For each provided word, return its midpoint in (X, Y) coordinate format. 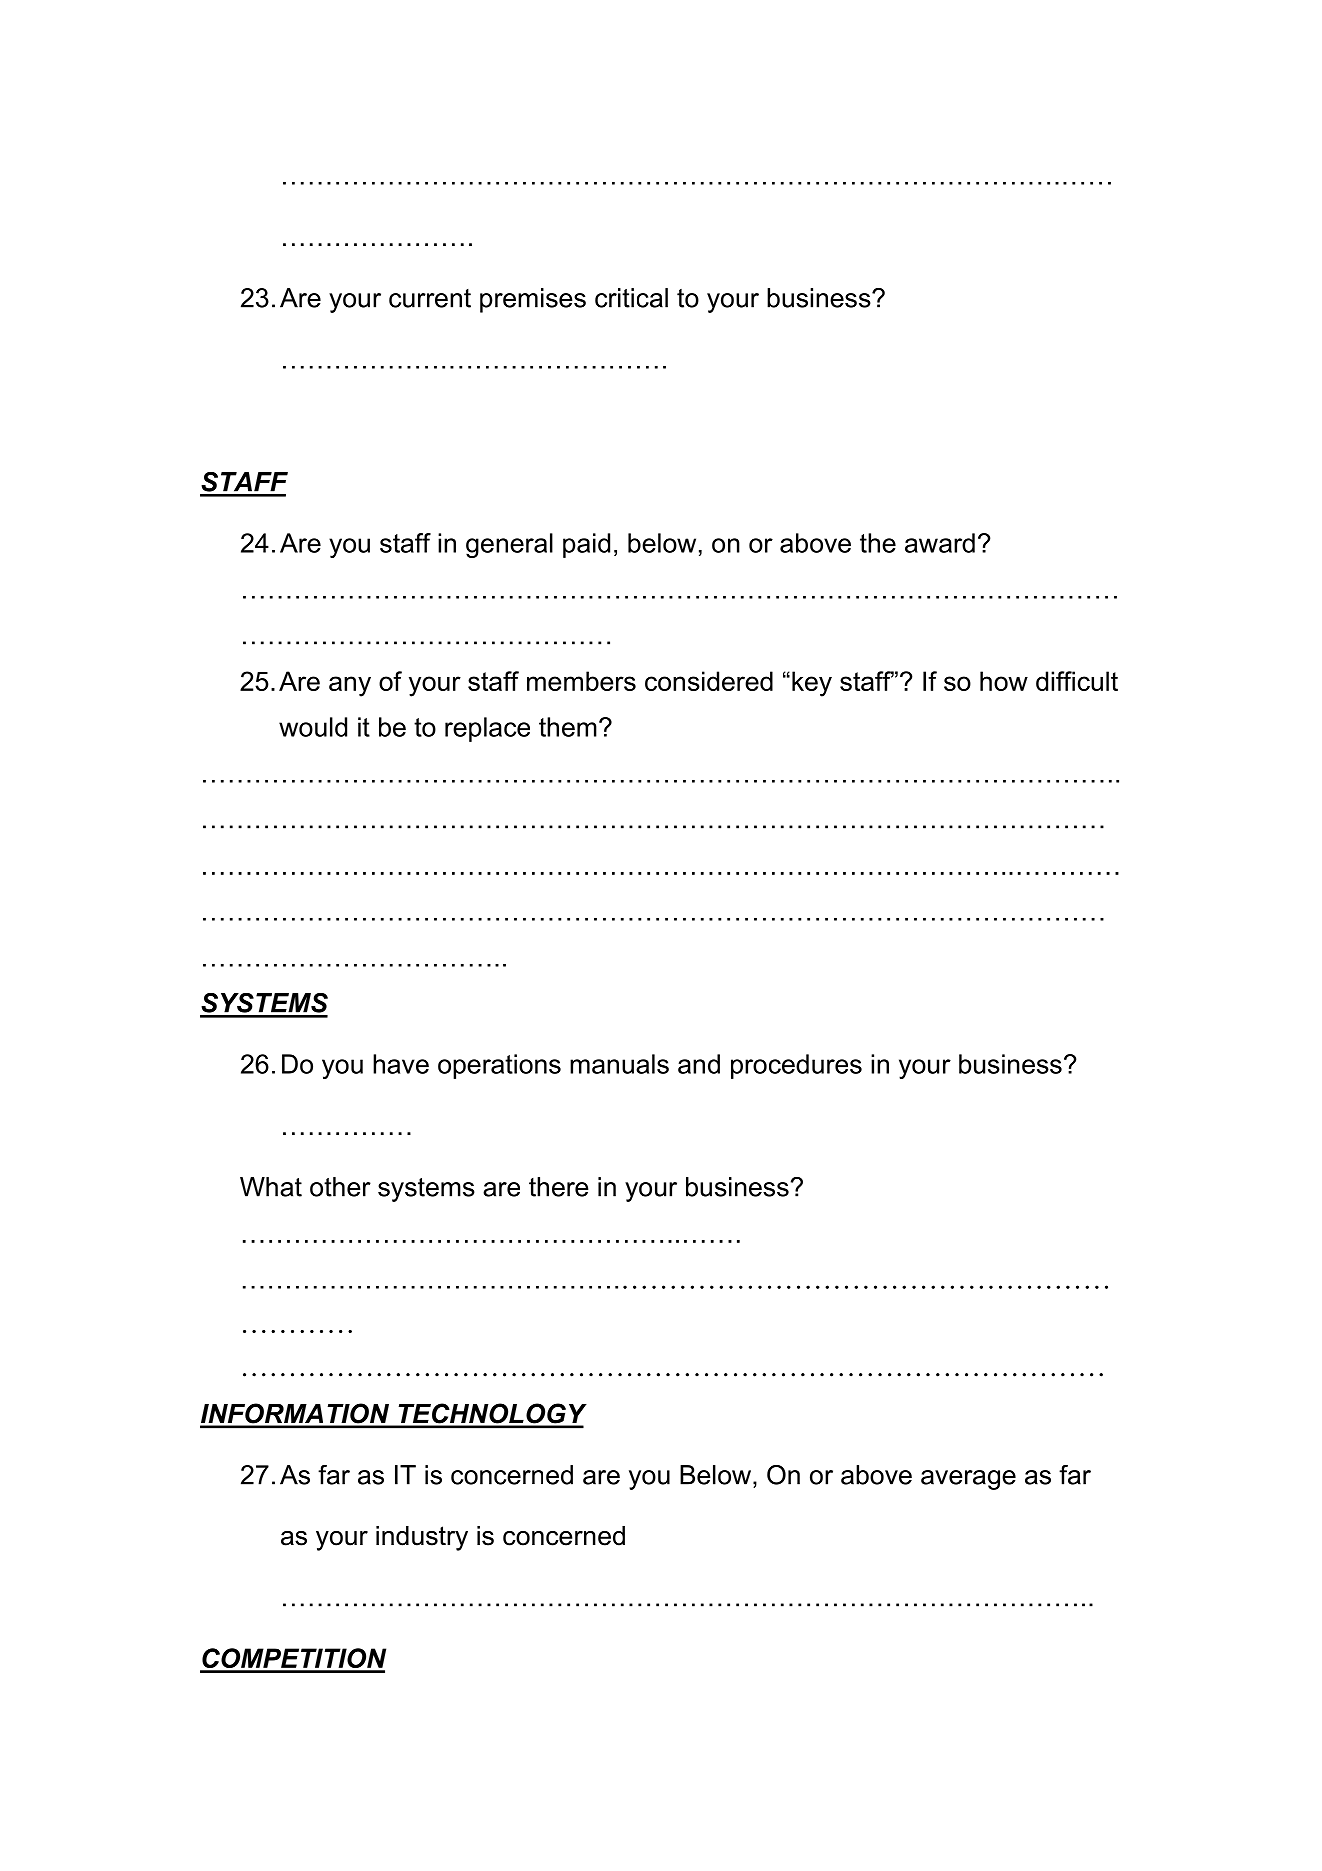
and (699, 1064)
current (430, 298)
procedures (796, 1066)
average (968, 1480)
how (1004, 681)
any (350, 686)
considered (709, 681)
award (940, 543)
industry (422, 1538)
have (401, 1064)
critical (631, 298)
